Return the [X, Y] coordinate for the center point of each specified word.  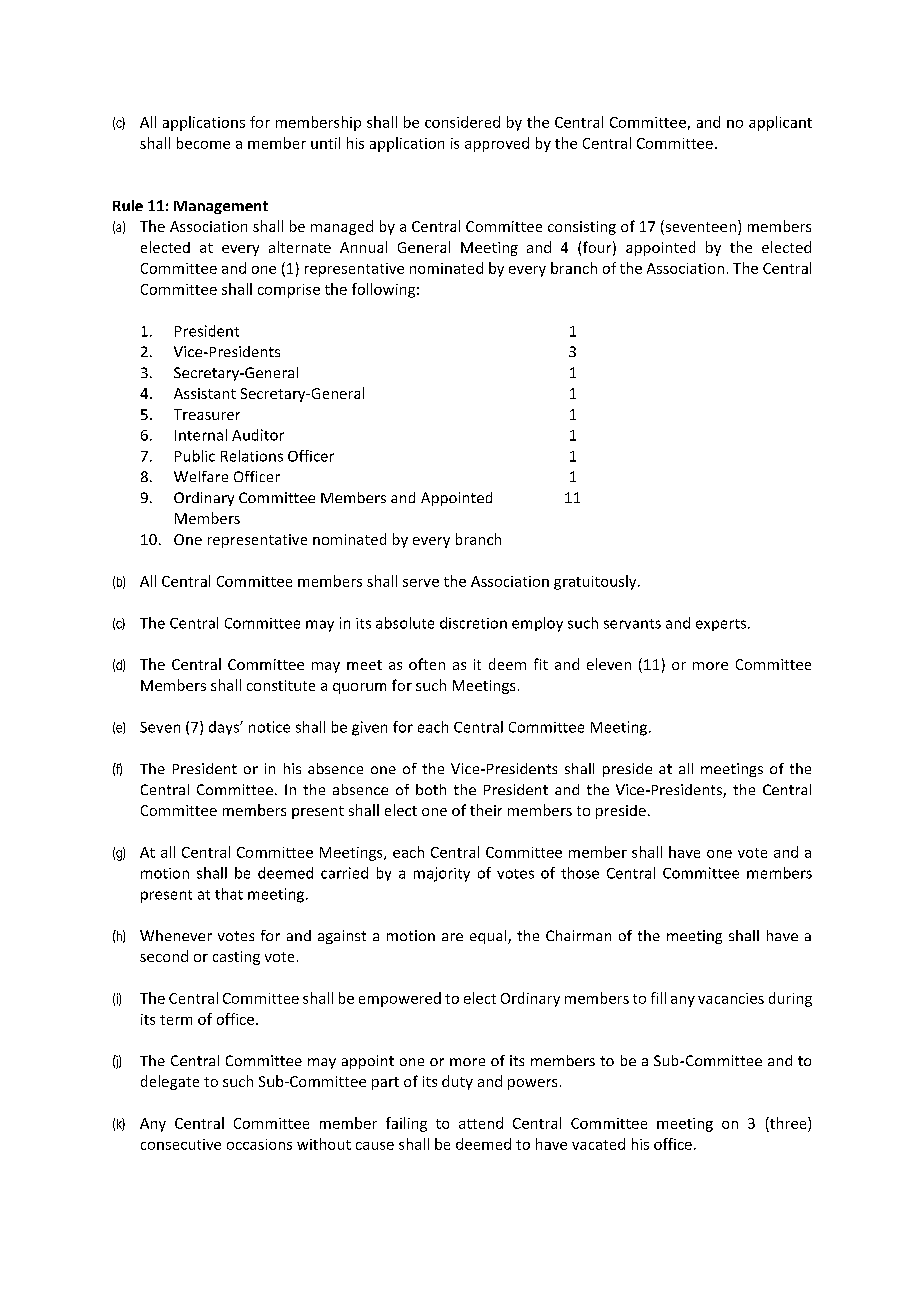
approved [497, 144]
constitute [281, 685]
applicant [780, 123]
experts [722, 625]
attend [481, 1123]
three [788, 1123]
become [203, 143]
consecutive [181, 1144]
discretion [473, 623]
